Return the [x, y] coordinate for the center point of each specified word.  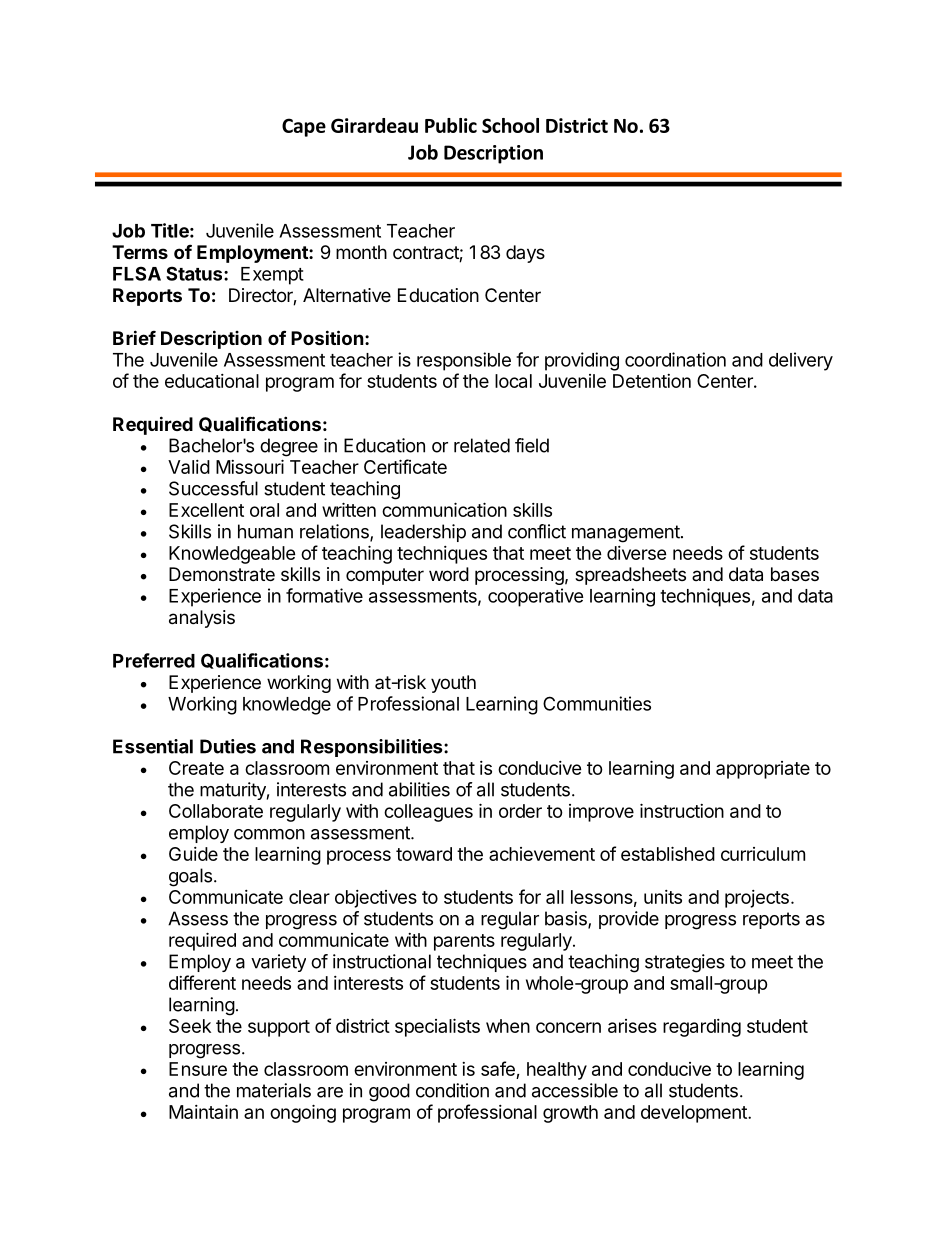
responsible [464, 361]
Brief [134, 337]
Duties [228, 746]
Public [451, 125]
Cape [304, 127]
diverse [637, 553]
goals [190, 877]
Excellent [206, 510]
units [663, 897]
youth [453, 684]
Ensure [198, 1069]
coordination [675, 359]
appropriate [763, 770]
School [510, 125]
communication [444, 509]
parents [464, 942]
